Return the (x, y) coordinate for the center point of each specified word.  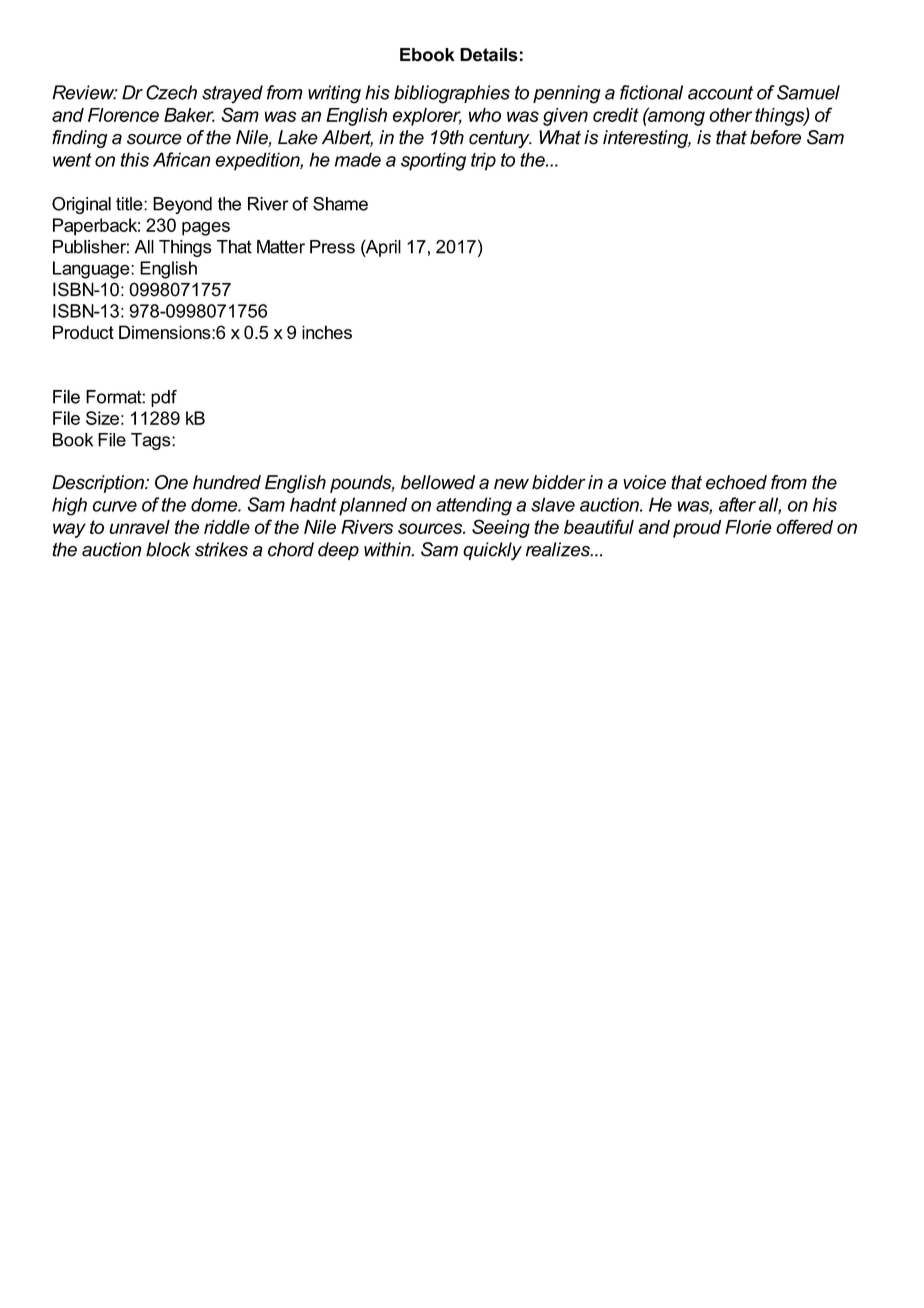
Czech (171, 92)
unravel (139, 527)
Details (489, 55)
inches (327, 332)
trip (483, 161)
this (135, 159)
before (775, 137)
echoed (736, 482)
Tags (152, 441)
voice (644, 482)
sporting (433, 161)
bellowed (438, 482)
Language (92, 270)
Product (83, 332)
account (720, 93)
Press (332, 247)
